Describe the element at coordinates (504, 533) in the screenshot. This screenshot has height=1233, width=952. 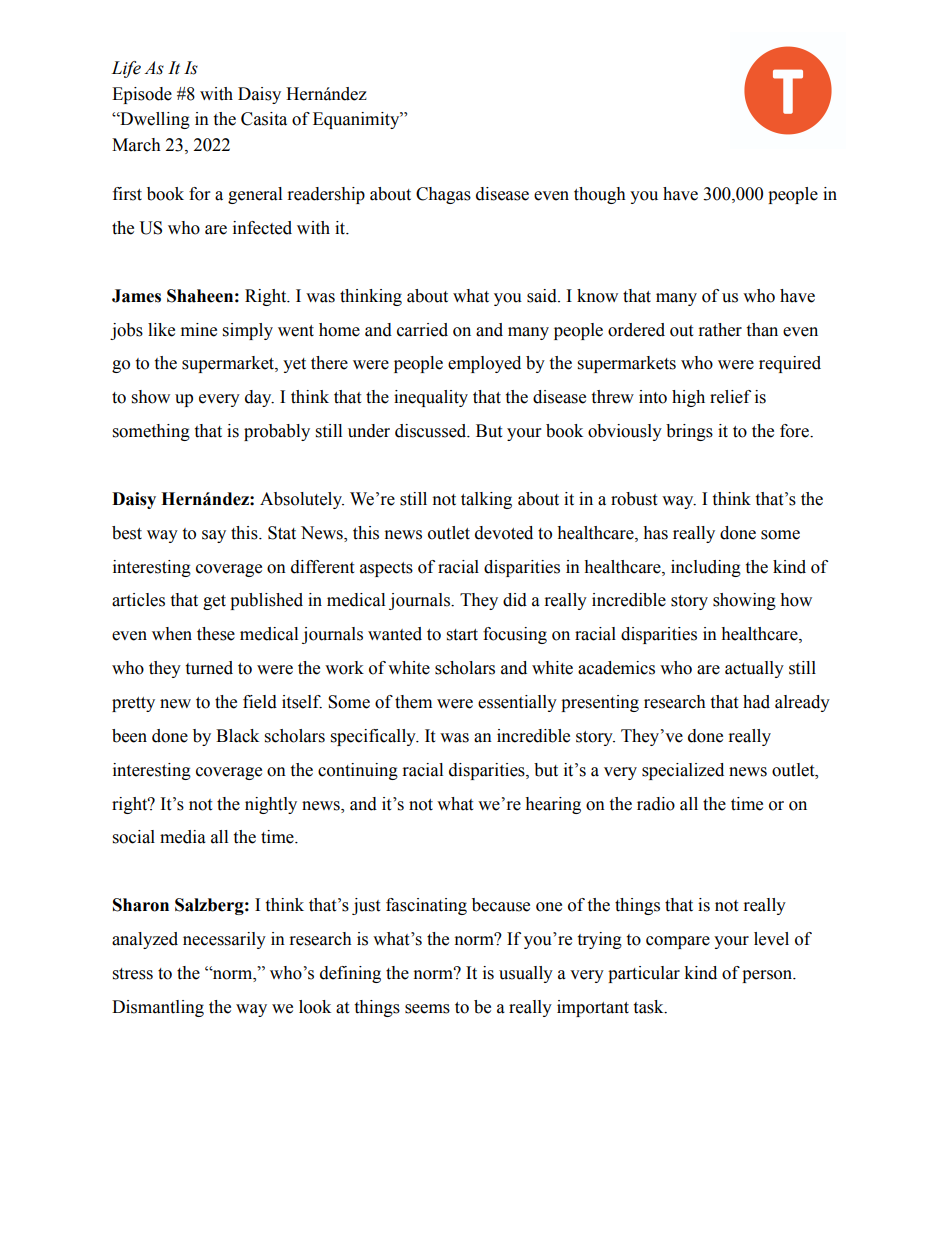
I see `devoted` at that location.
